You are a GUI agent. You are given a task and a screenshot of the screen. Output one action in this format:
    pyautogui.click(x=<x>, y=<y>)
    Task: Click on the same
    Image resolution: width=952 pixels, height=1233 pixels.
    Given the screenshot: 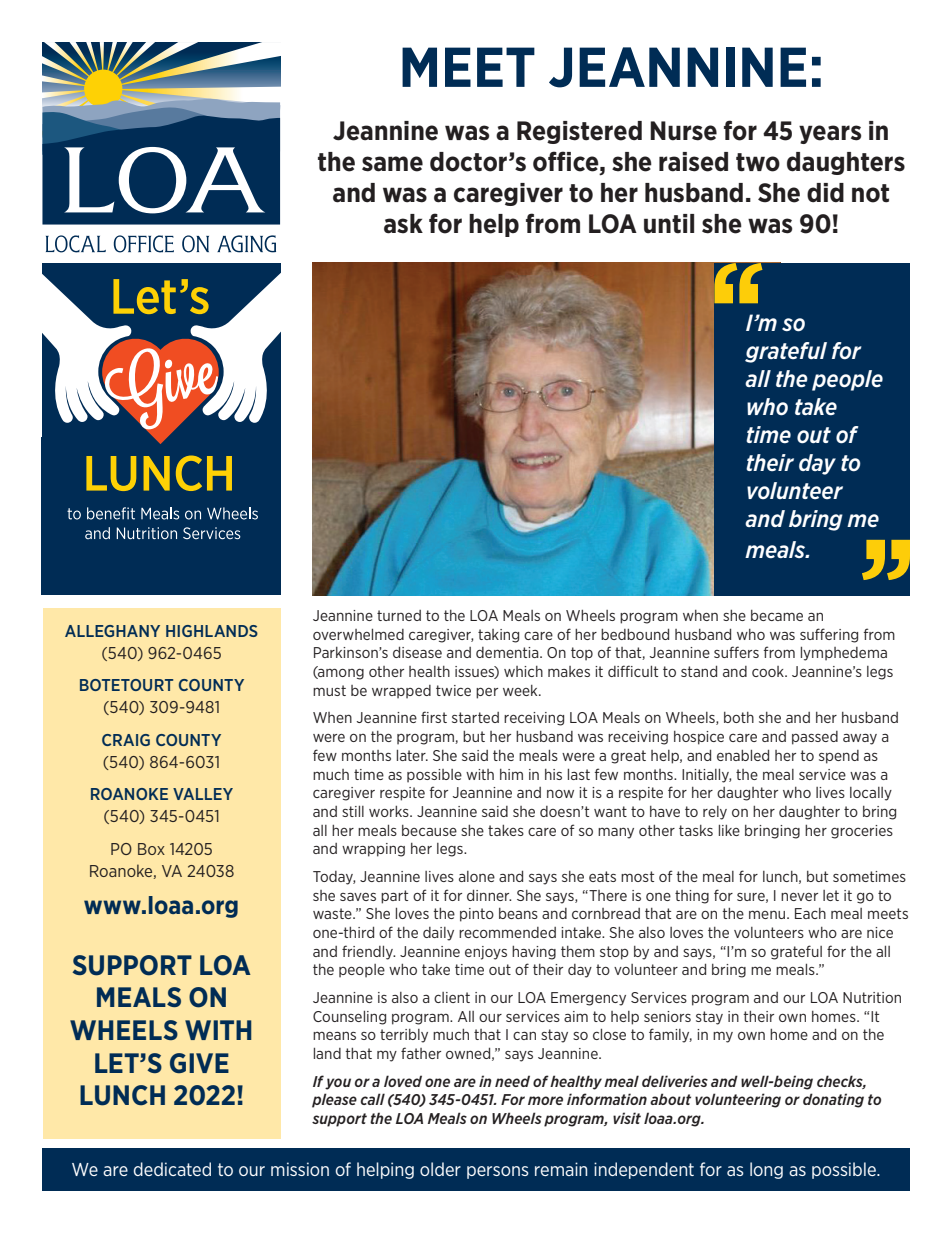 What is the action you would take?
    pyautogui.click(x=392, y=164)
